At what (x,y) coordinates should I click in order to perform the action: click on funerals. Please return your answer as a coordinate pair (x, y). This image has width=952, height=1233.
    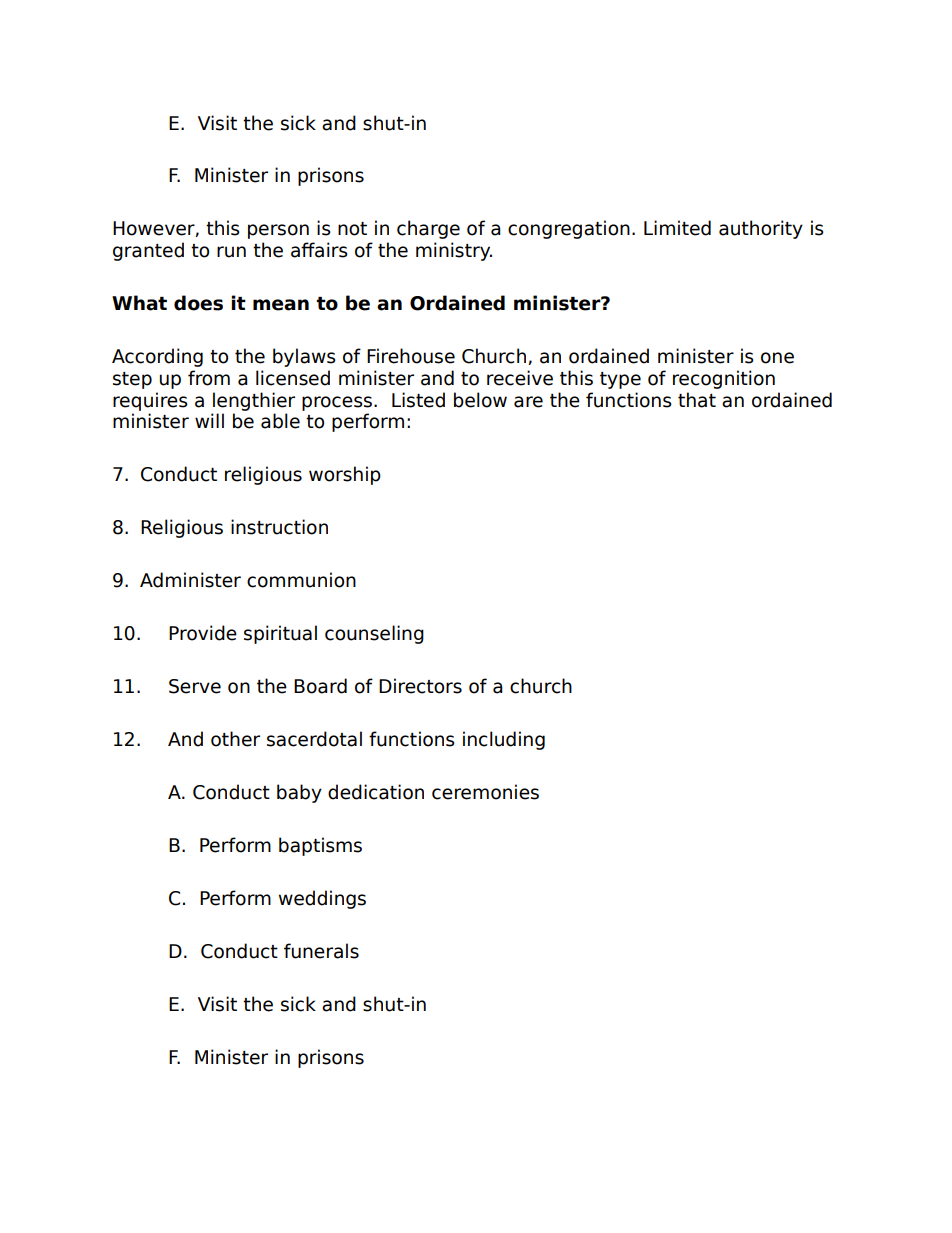
    Looking at the image, I should click on (321, 951).
